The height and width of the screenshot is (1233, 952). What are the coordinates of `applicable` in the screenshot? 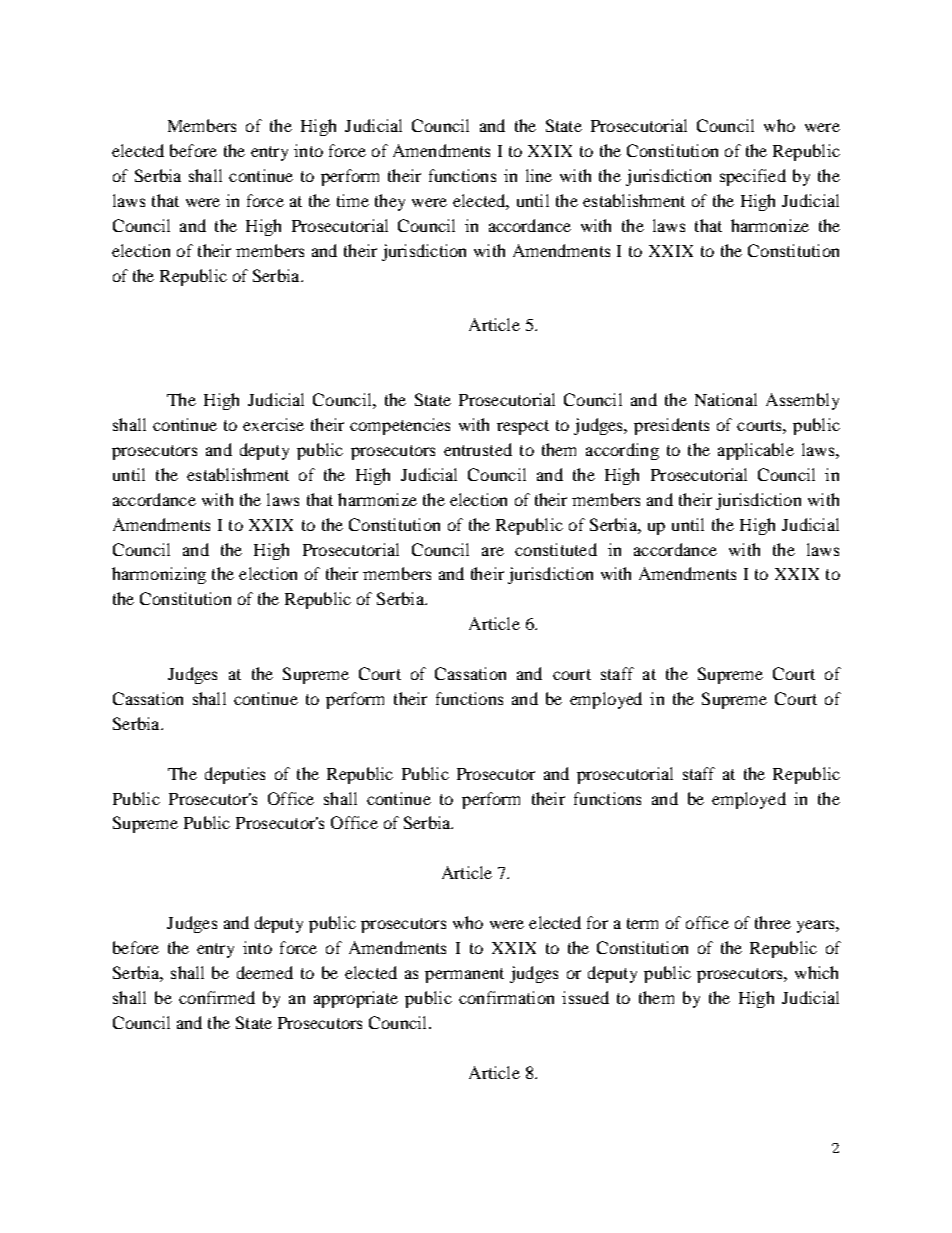 It's located at (756, 451).
